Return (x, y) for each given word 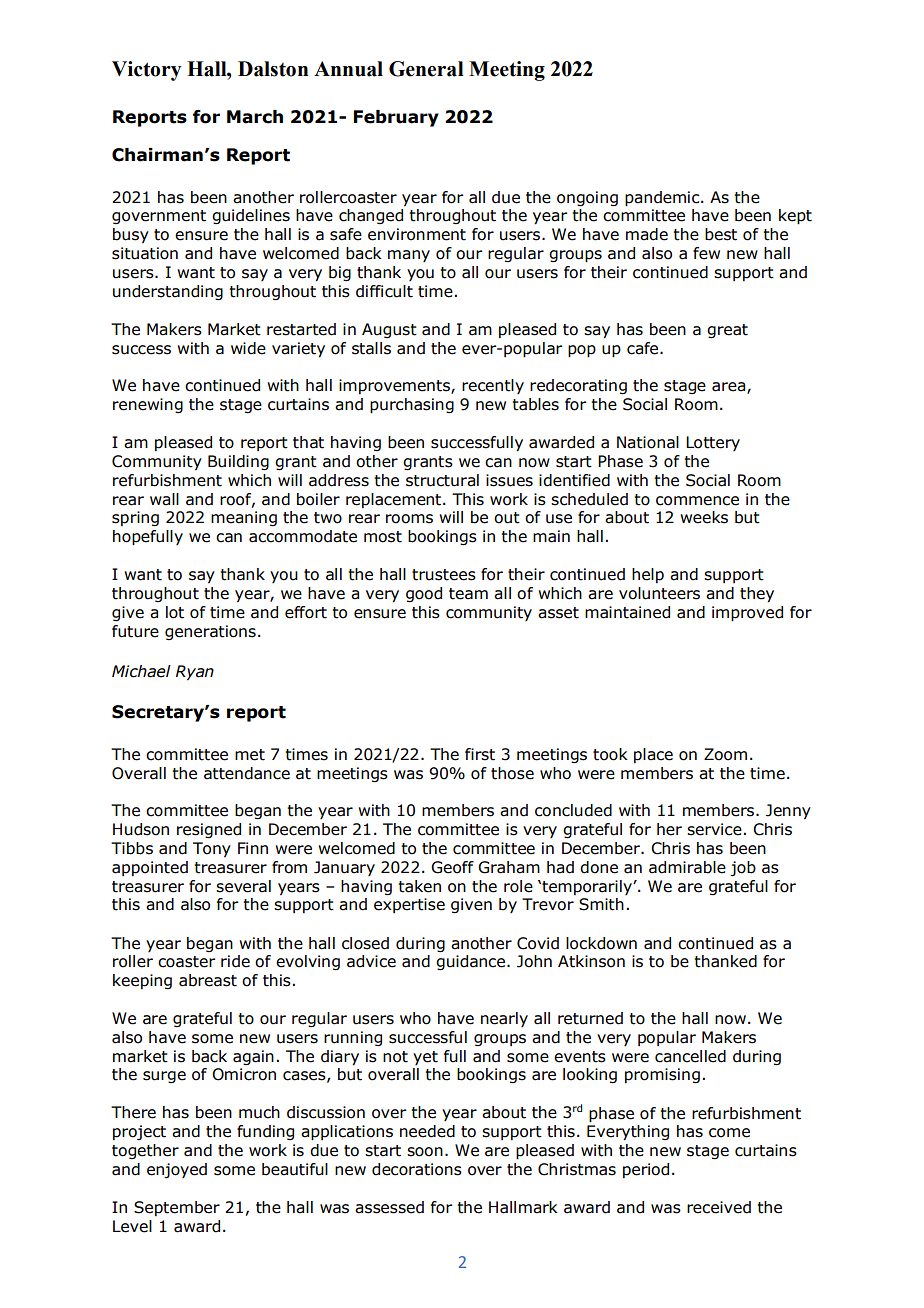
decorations (417, 1169)
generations (210, 632)
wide (248, 348)
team (468, 594)
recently (493, 386)
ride (235, 961)
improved (747, 614)
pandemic (663, 199)
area (730, 388)
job (743, 869)
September (177, 1208)
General (426, 69)
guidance (470, 962)
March (255, 117)
